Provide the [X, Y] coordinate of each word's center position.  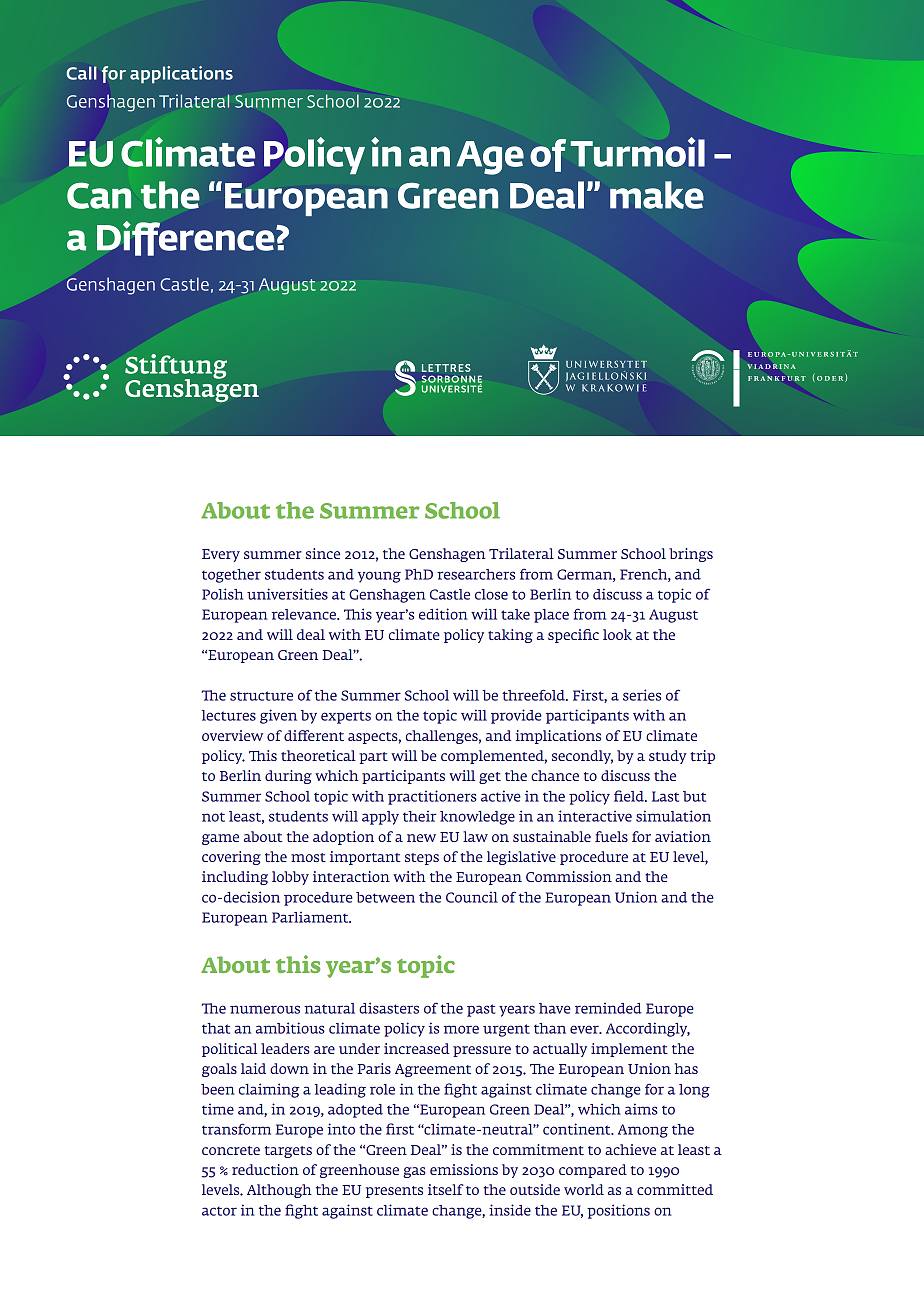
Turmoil [638, 152]
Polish [222, 594]
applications [181, 75]
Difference [187, 238]
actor [219, 1211]
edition [443, 614]
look [617, 634]
